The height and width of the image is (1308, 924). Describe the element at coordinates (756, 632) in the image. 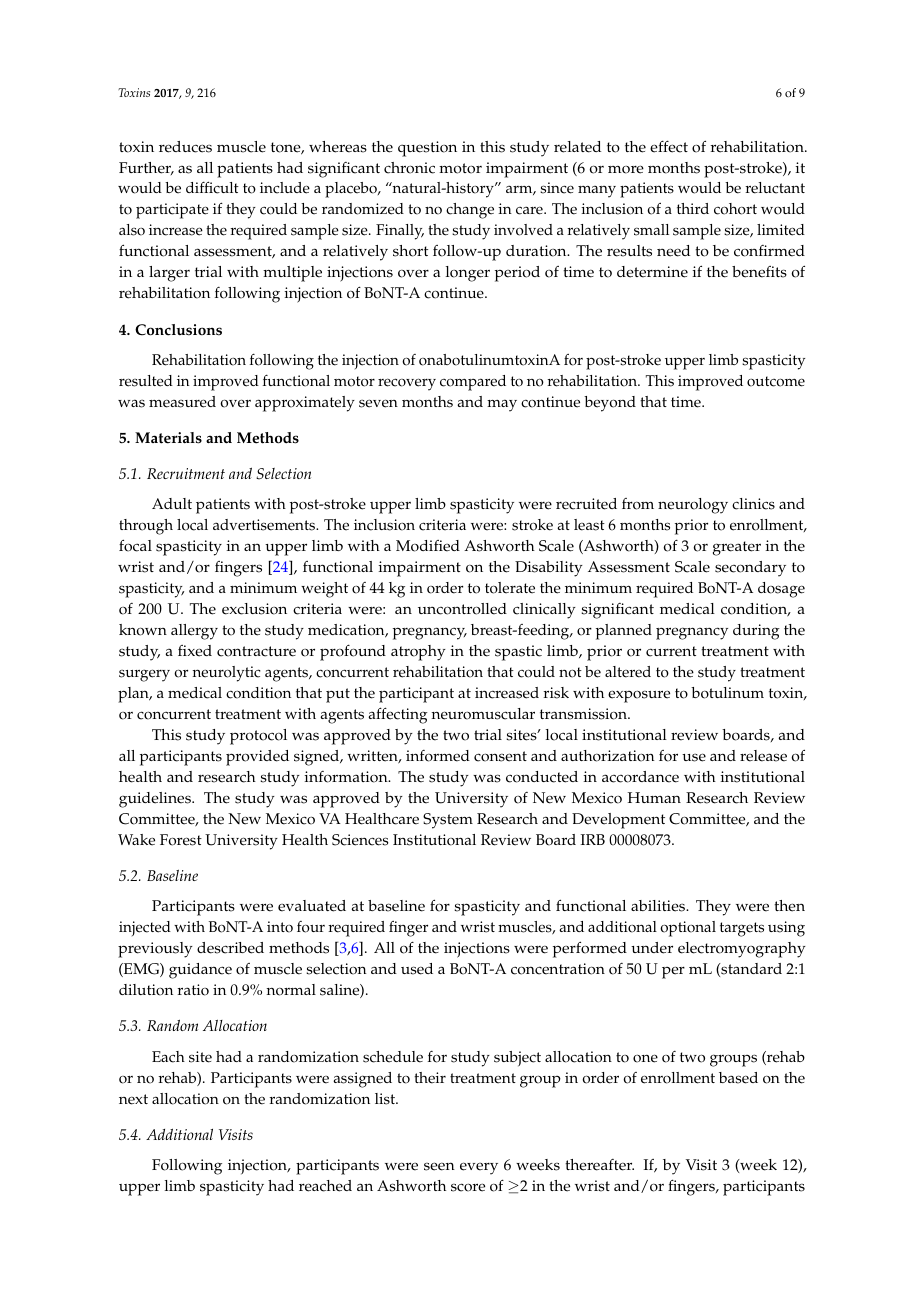

I see `during` at that location.
